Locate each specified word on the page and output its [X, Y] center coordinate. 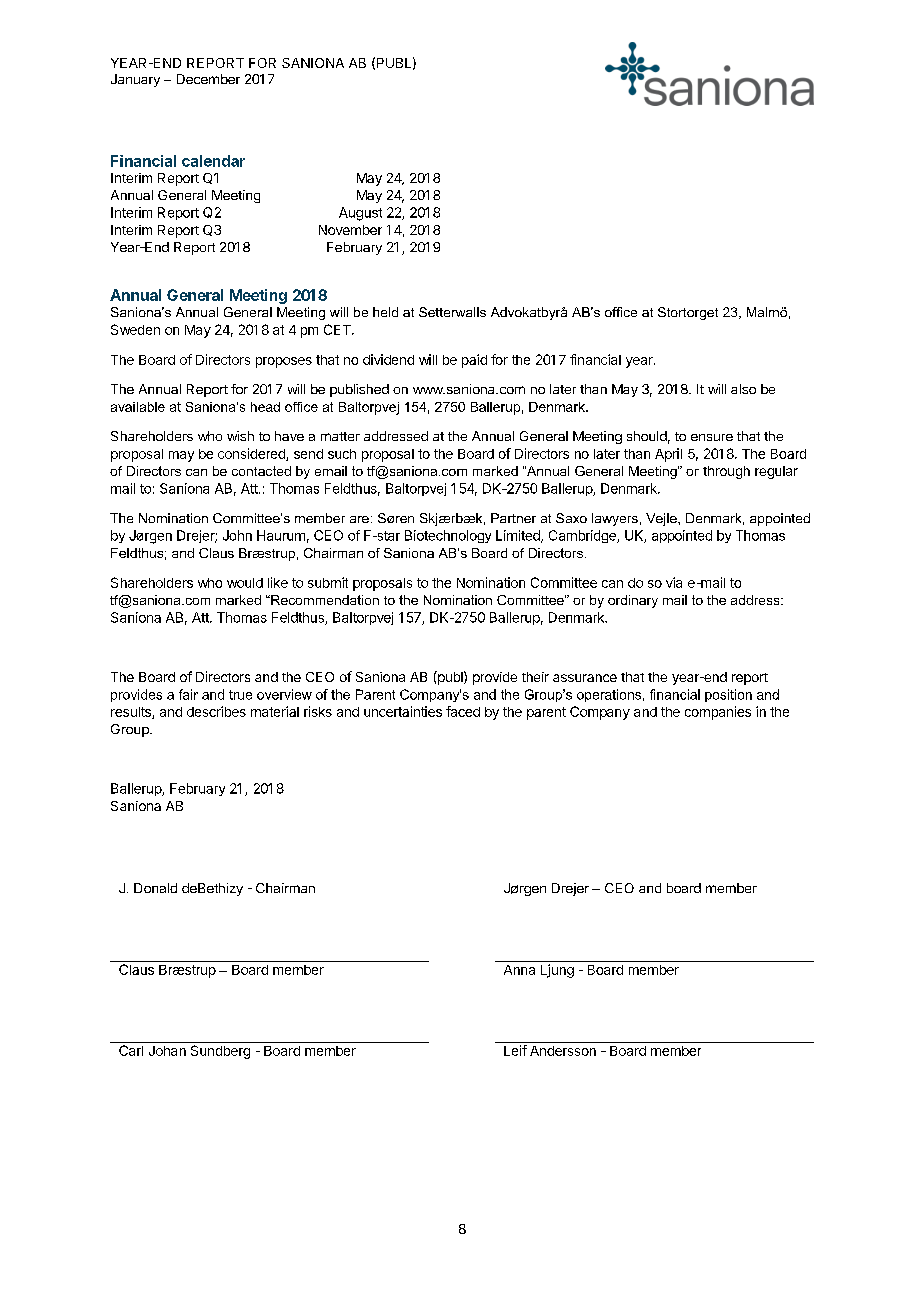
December [208, 79]
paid [474, 361]
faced [463, 711]
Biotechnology [448, 536]
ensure [712, 437]
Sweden [135, 329]
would [245, 583]
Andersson [563, 1051]
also [743, 389]
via [674, 582]
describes [216, 711]
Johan [167, 1051]
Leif [515, 1050]
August [360, 214]
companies [718, 713]
